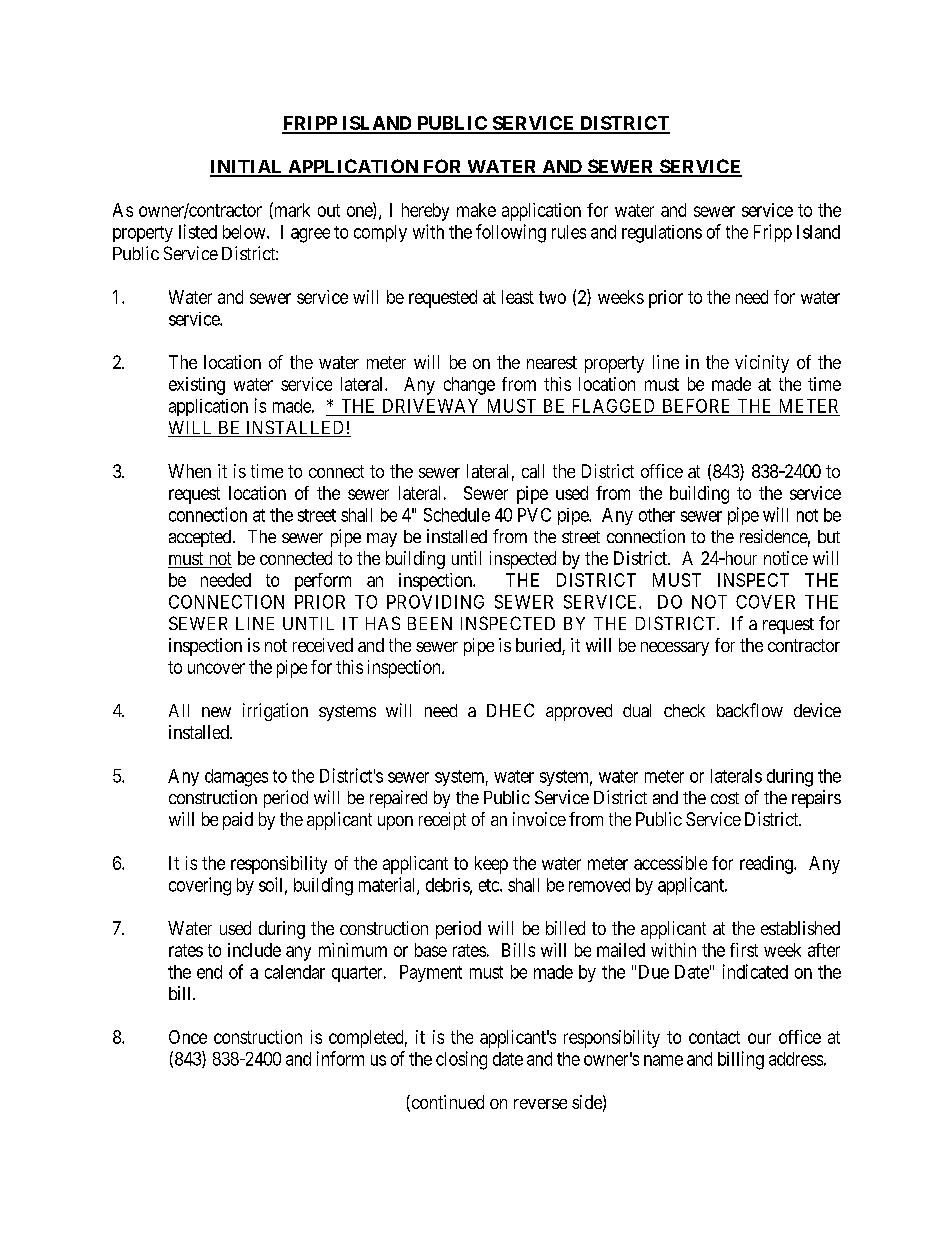 The image size is (952, 1233). Describe the element at coordinates (696, 406) in the screenshot. I see `BEFORE` at that location.
